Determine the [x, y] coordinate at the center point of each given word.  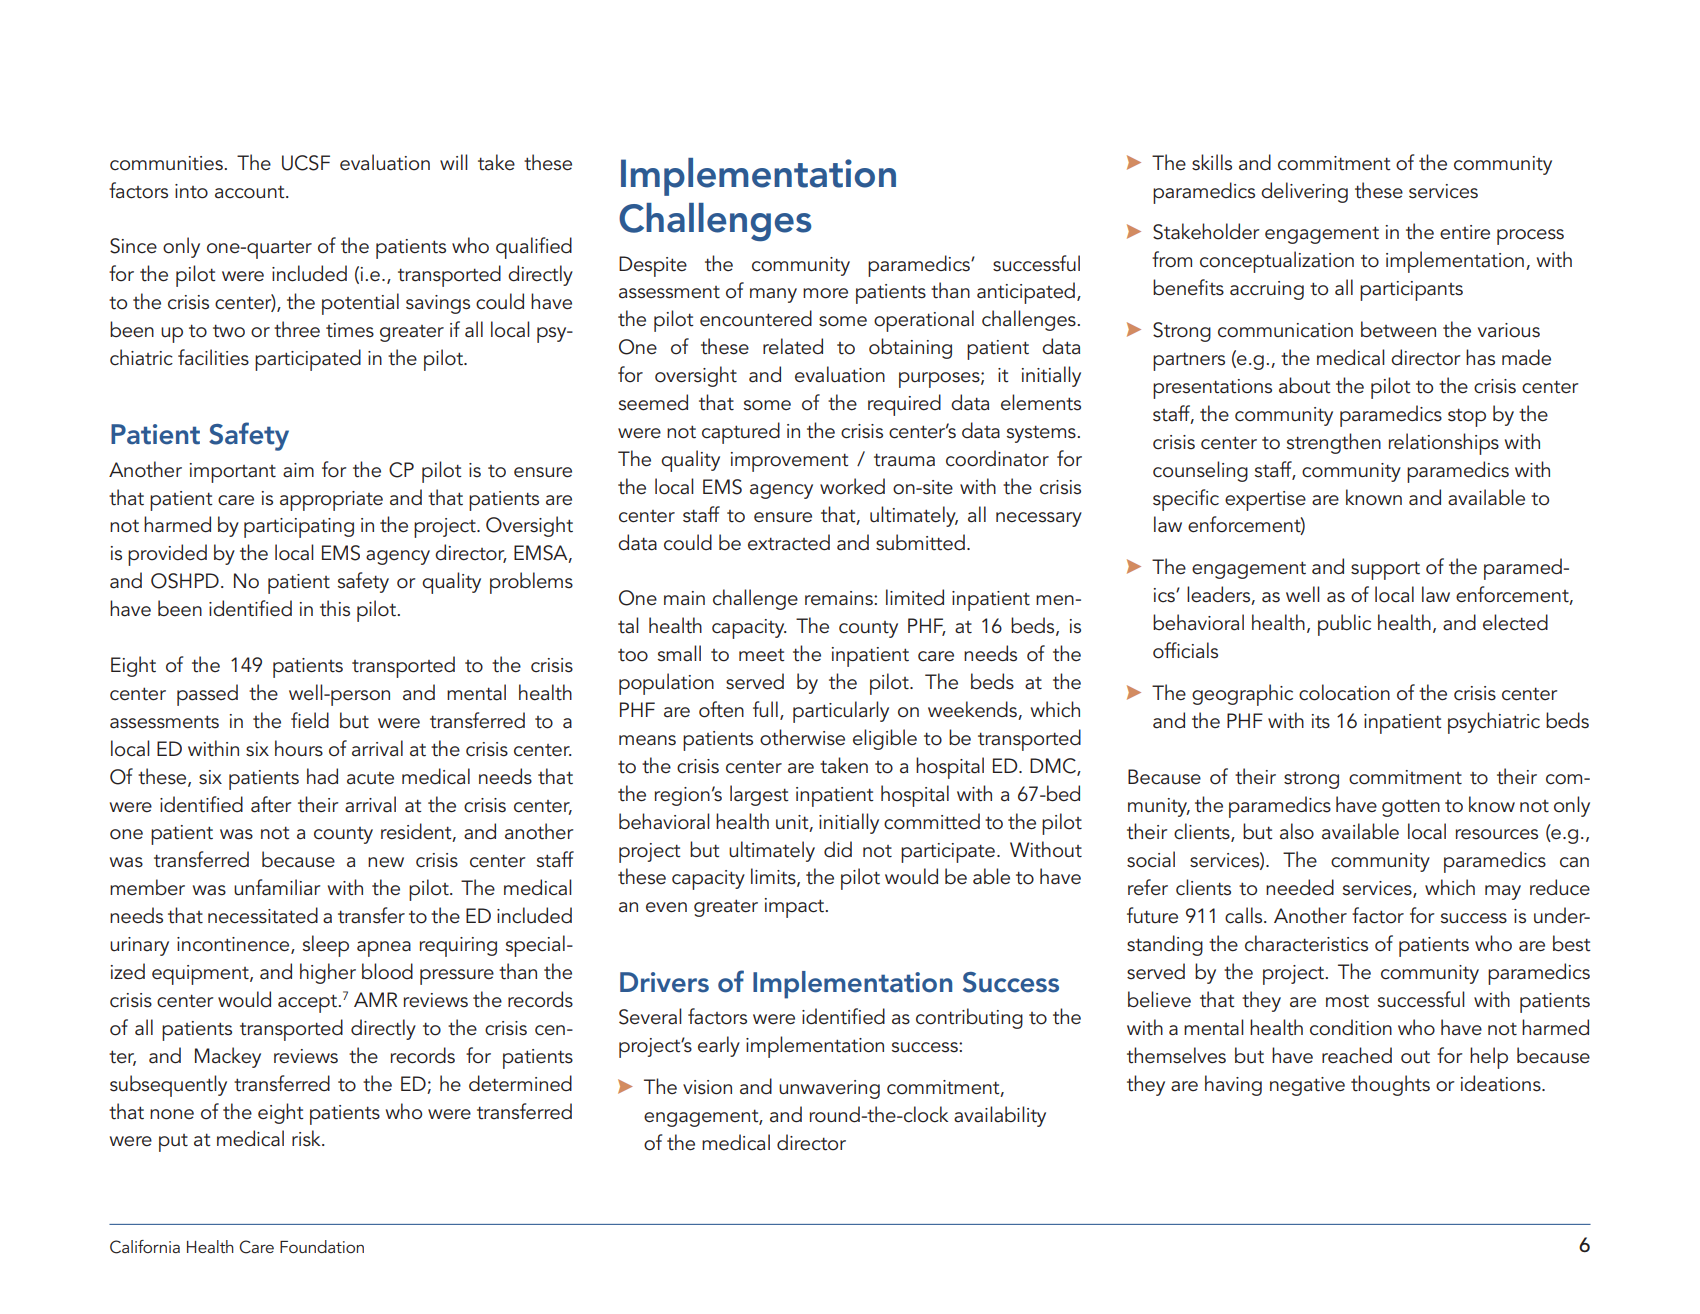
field [310, 720]
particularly [841, 712]
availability [1000, 1116]
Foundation [322, 1246]
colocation [1344, 692]
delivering [1304, 192]
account [251, 192]
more [825, 293]
